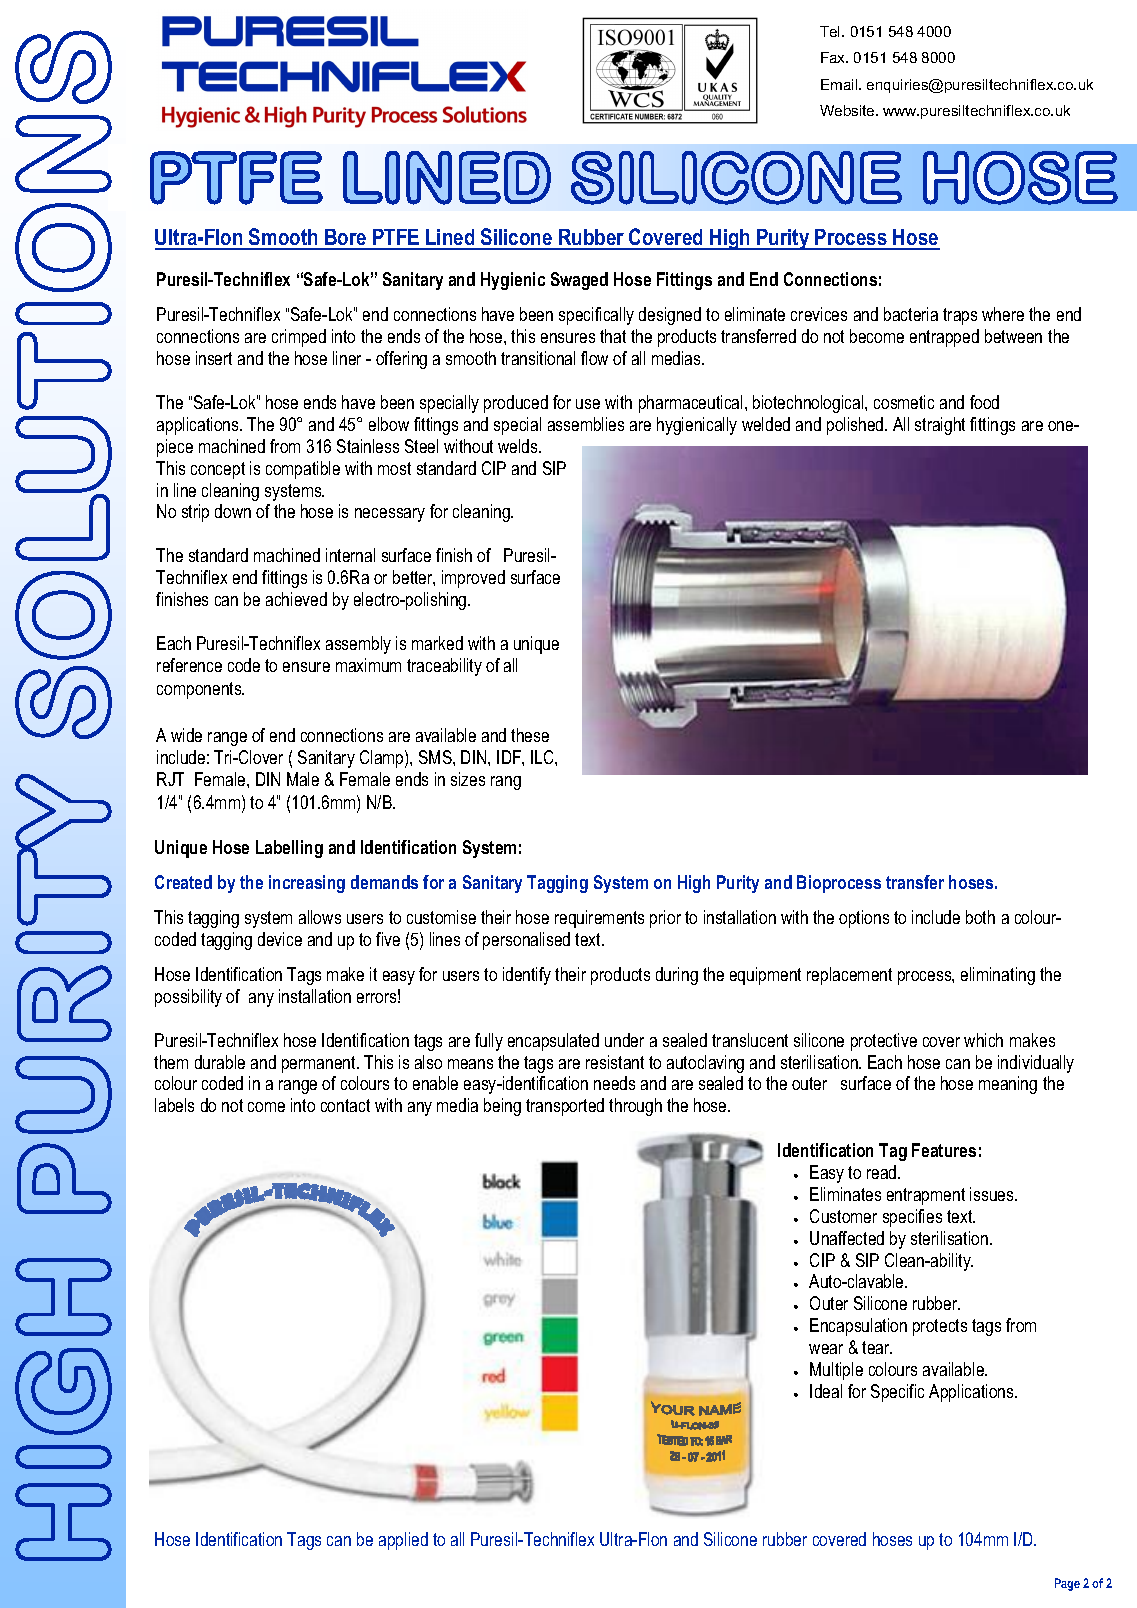  What do you see at coordinates (834, 57) in the document?
I see `Fax` at bounding box center [834, 57].
